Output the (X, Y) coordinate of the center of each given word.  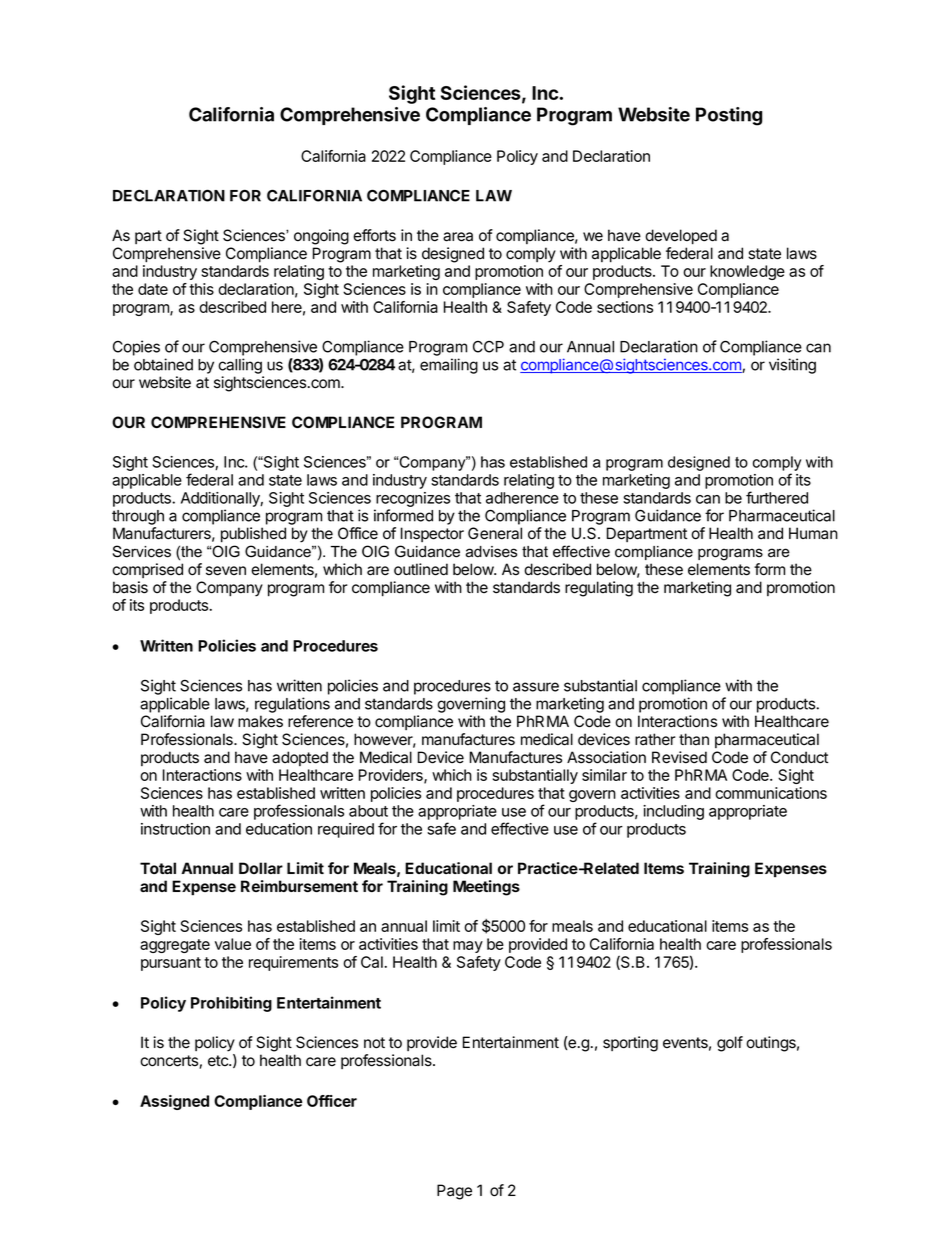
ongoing (321, 237)
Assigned (174, 1102)
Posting (729, 116)
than (694, 739)
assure (536, 687)
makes (260, 721)
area (458, 237)
